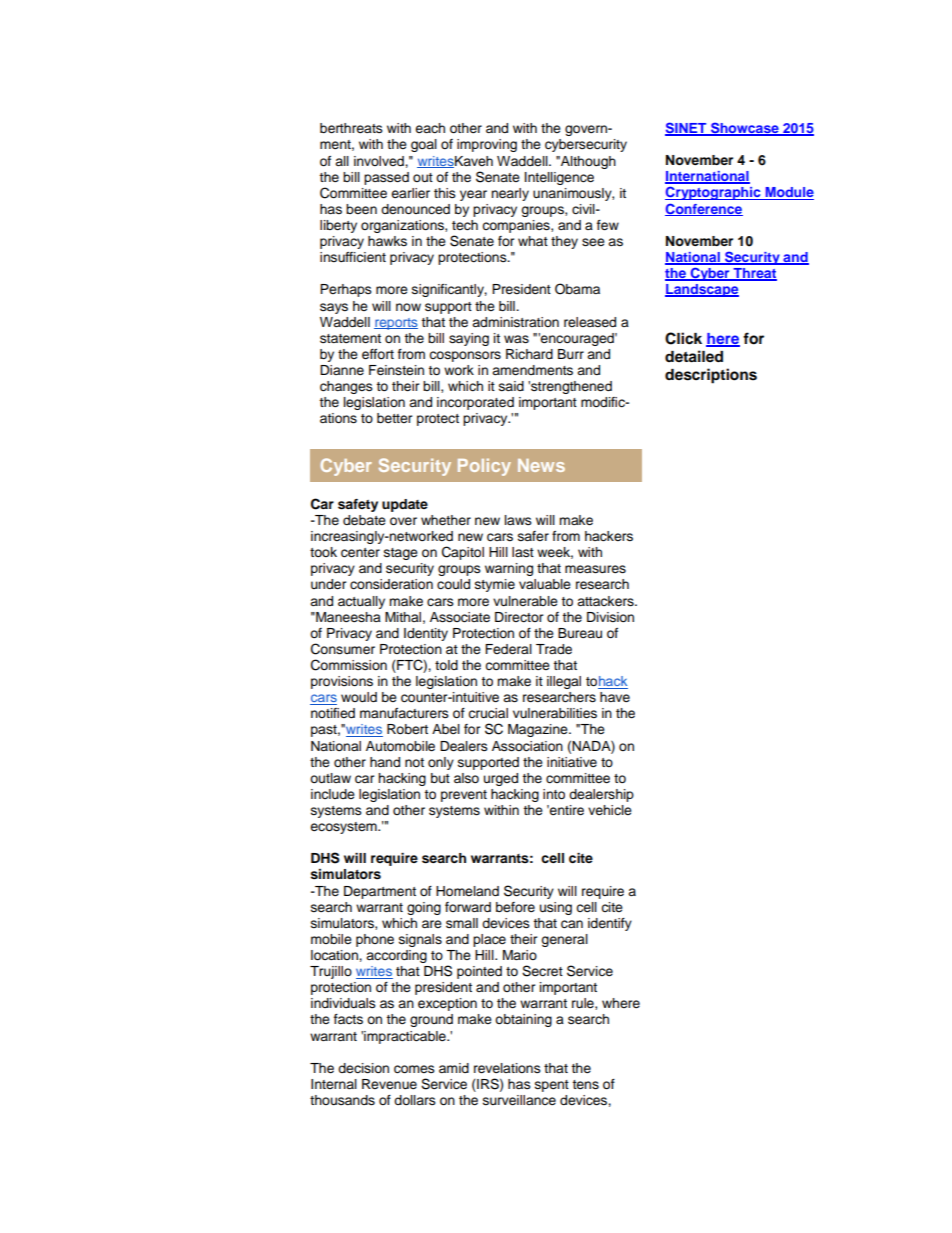 This image has width=952, height=1233. What do you see at coordinates (559, 178) in the image?
I see `Intelligence` at bounding box center [559, 178].
